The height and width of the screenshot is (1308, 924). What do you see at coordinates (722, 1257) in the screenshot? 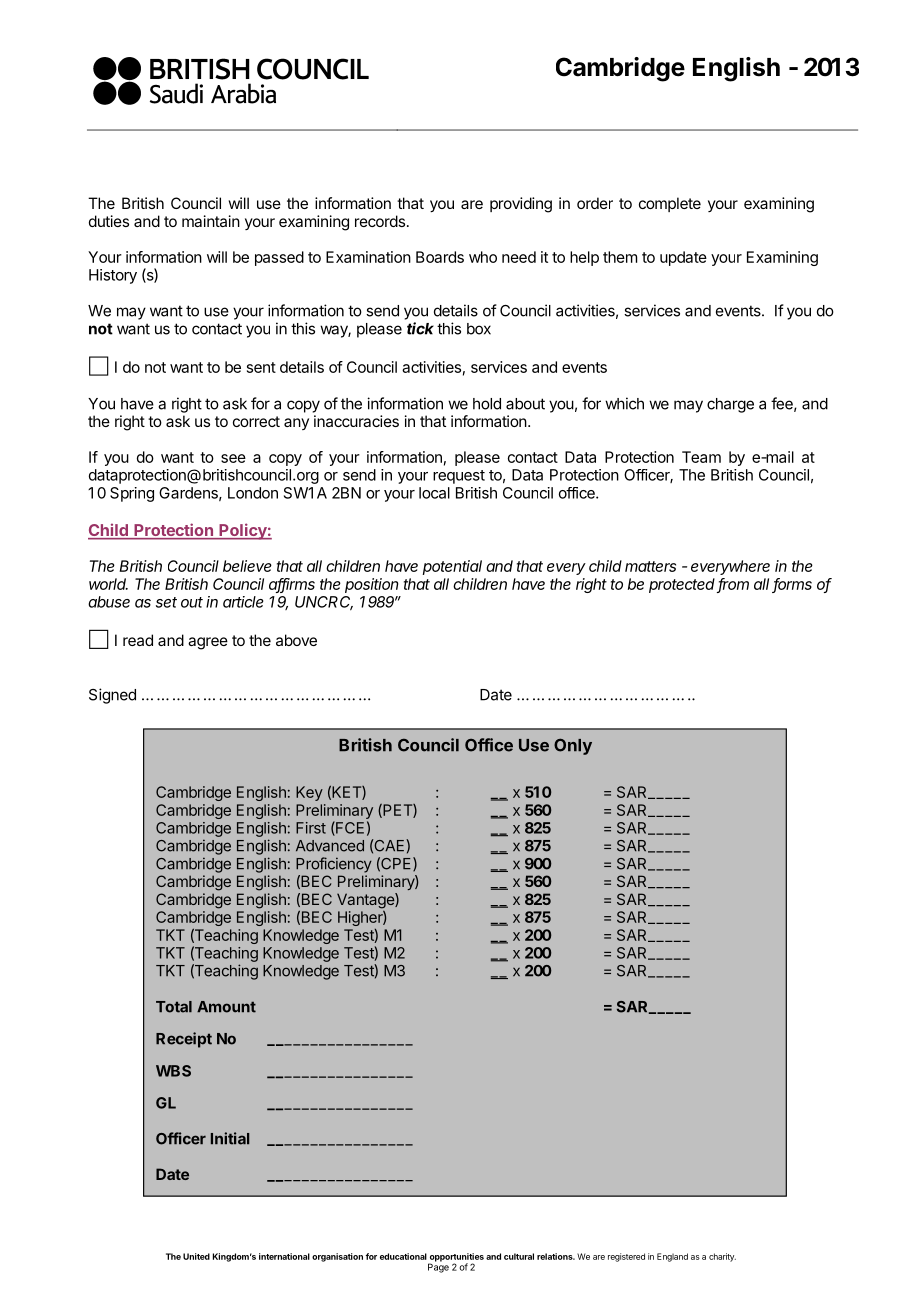
I see `charity` at bounding box center [722, 1257].
